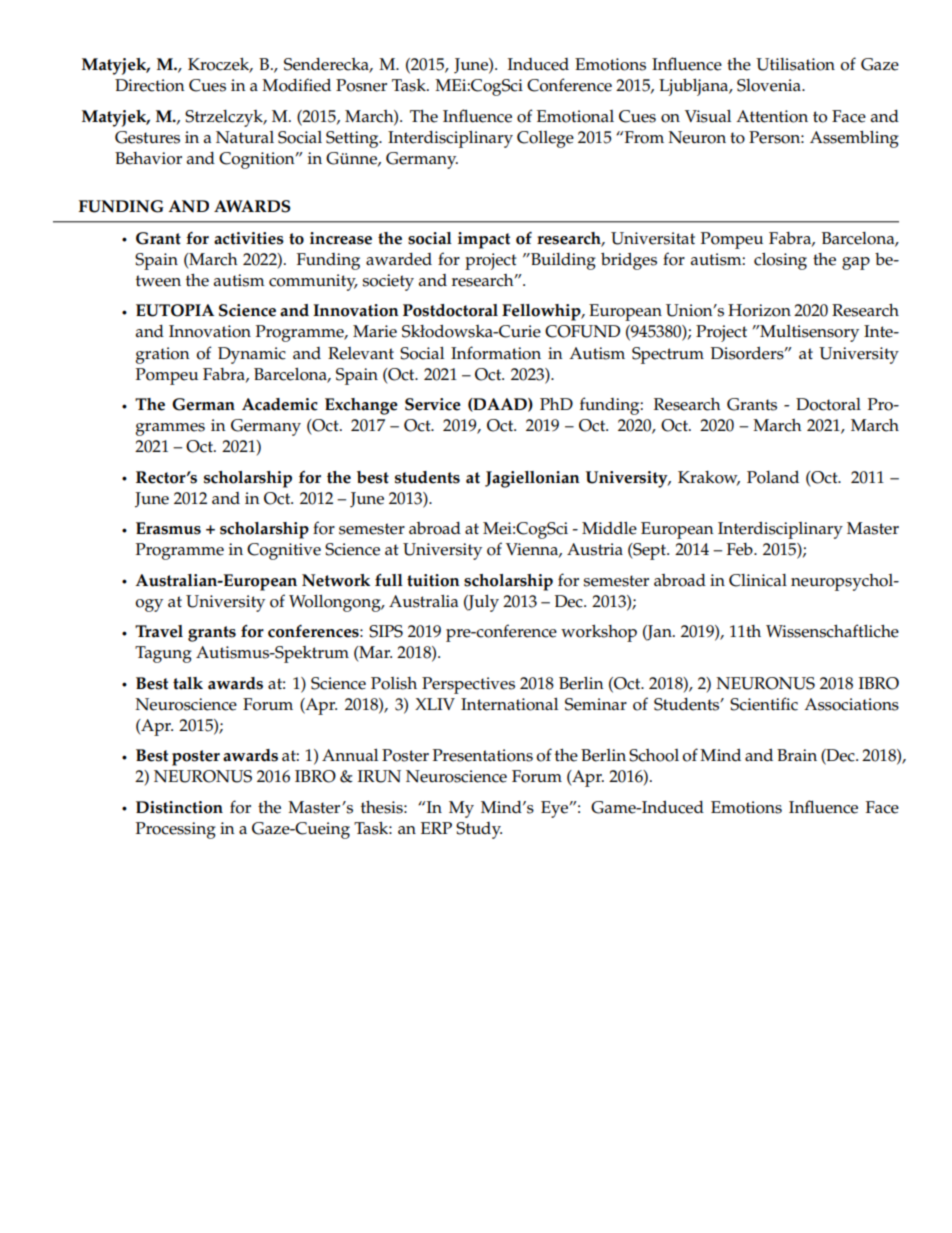 The image size is (952, 1233). What do you see at coordinates (479, 830) in the screenshot?
I see `Study` at bounding box center [479, 830].
